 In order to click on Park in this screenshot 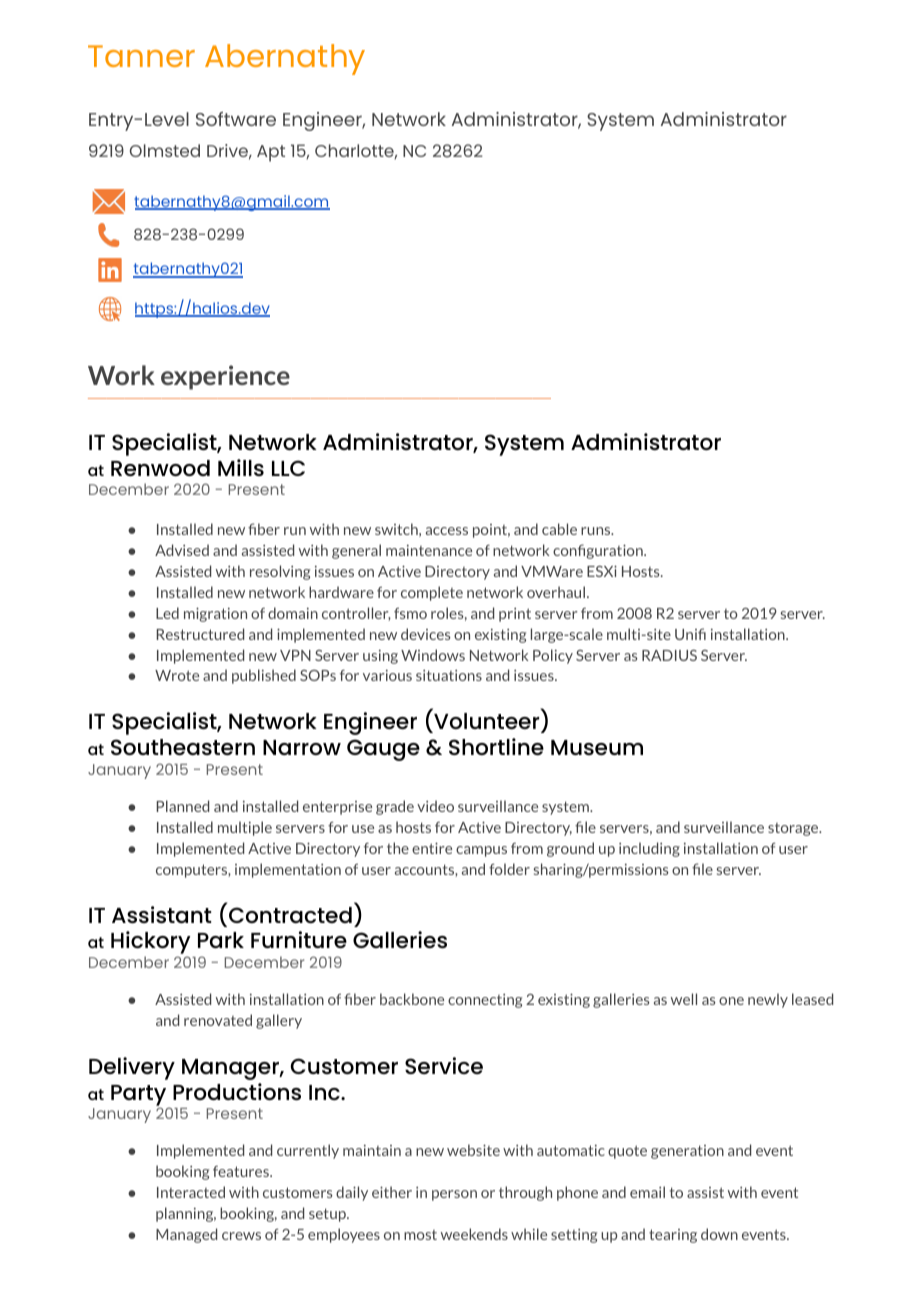, I will do `click(221, 940)`.
